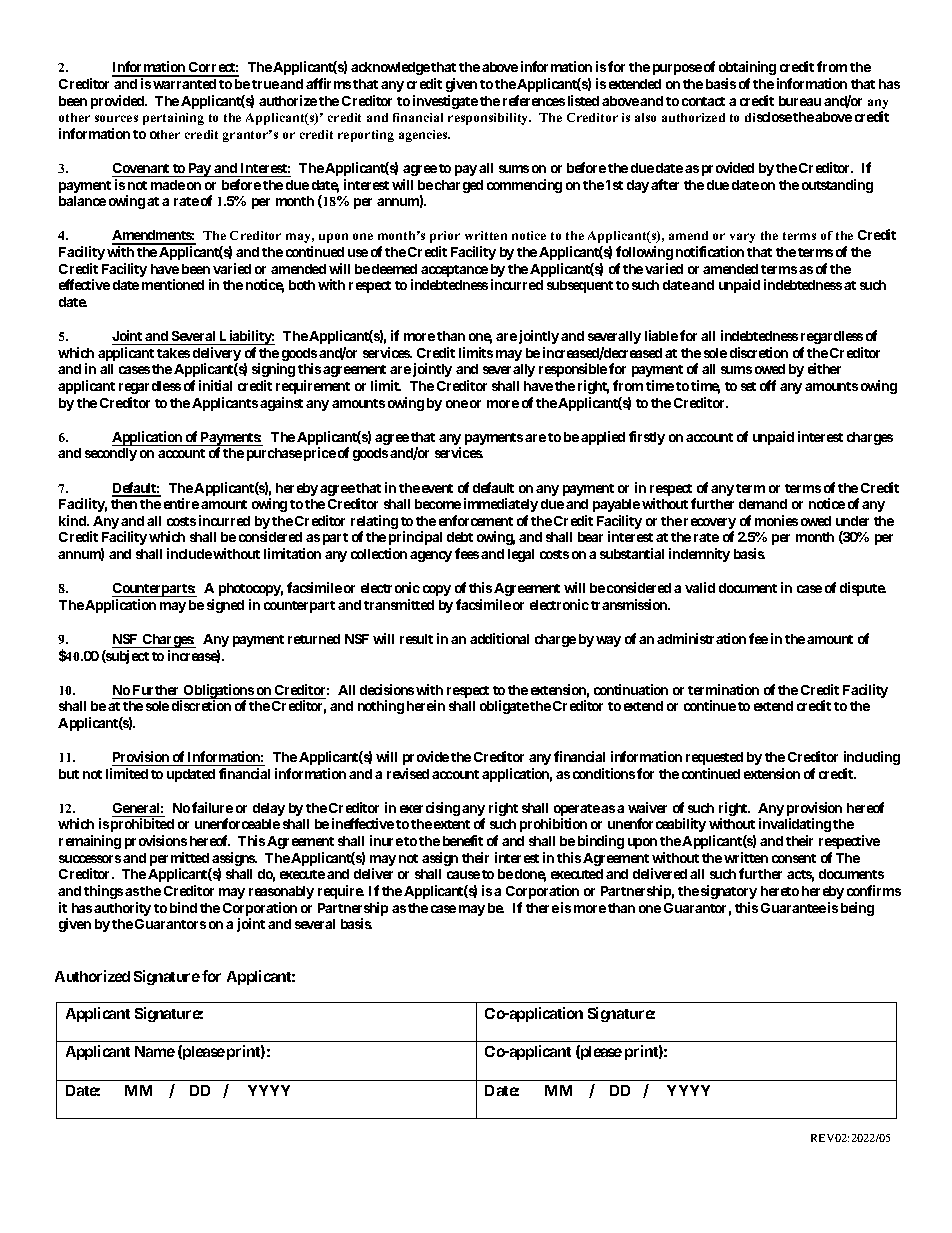  What do you see at coordinates (714, 758) in the screenshot?
I see `requested` at bounding box center [714, 758].
